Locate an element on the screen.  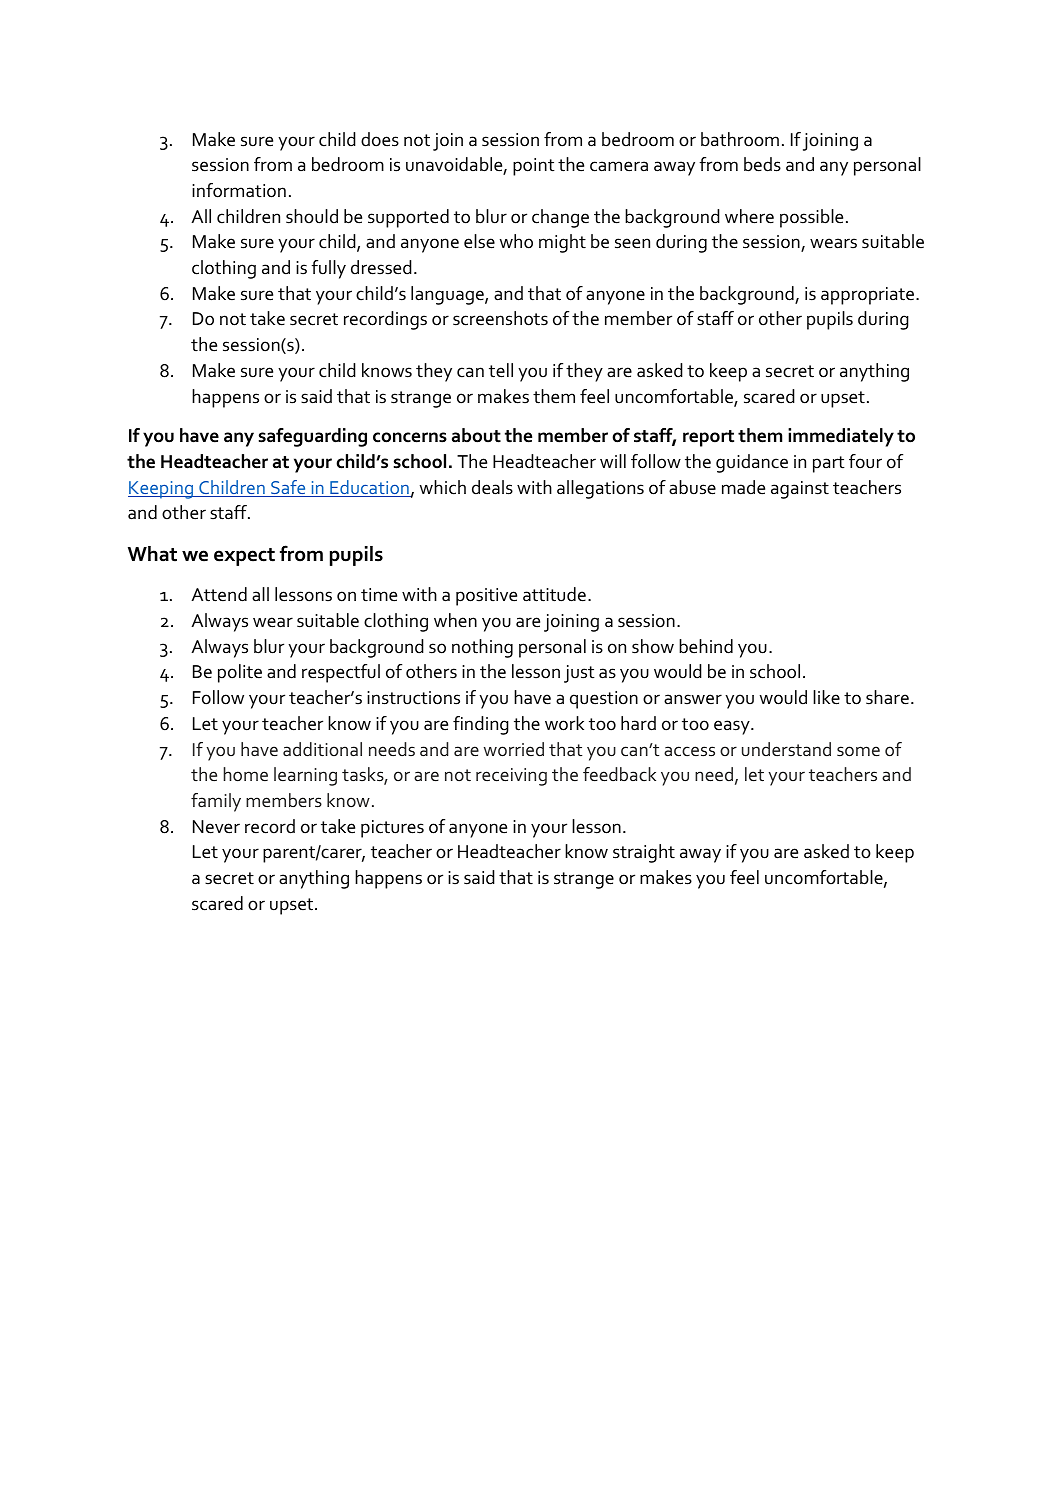
information is located at coordinates (239, 190).
